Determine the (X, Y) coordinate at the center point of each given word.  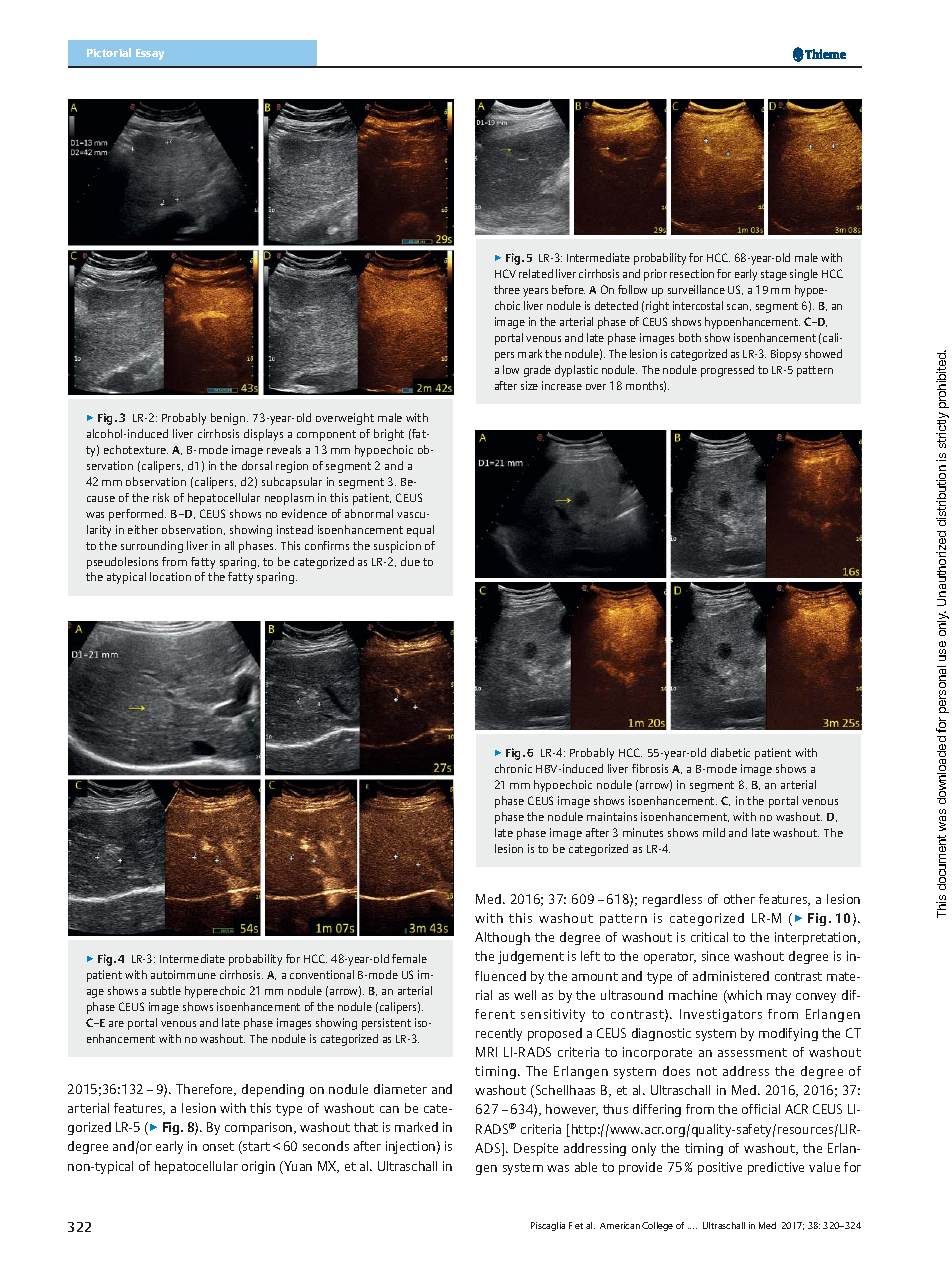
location (170, 576)
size (529, 385)
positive (720, 1168)
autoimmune (183, 974)
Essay (150, 54)
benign (229, 419)
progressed (727, 371)
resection (692, 273)
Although (502, 938)
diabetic (730, 752)
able (586, 1167)
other (739, 899)
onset (218, 1146)
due (410, 561)
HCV (505, 273)
